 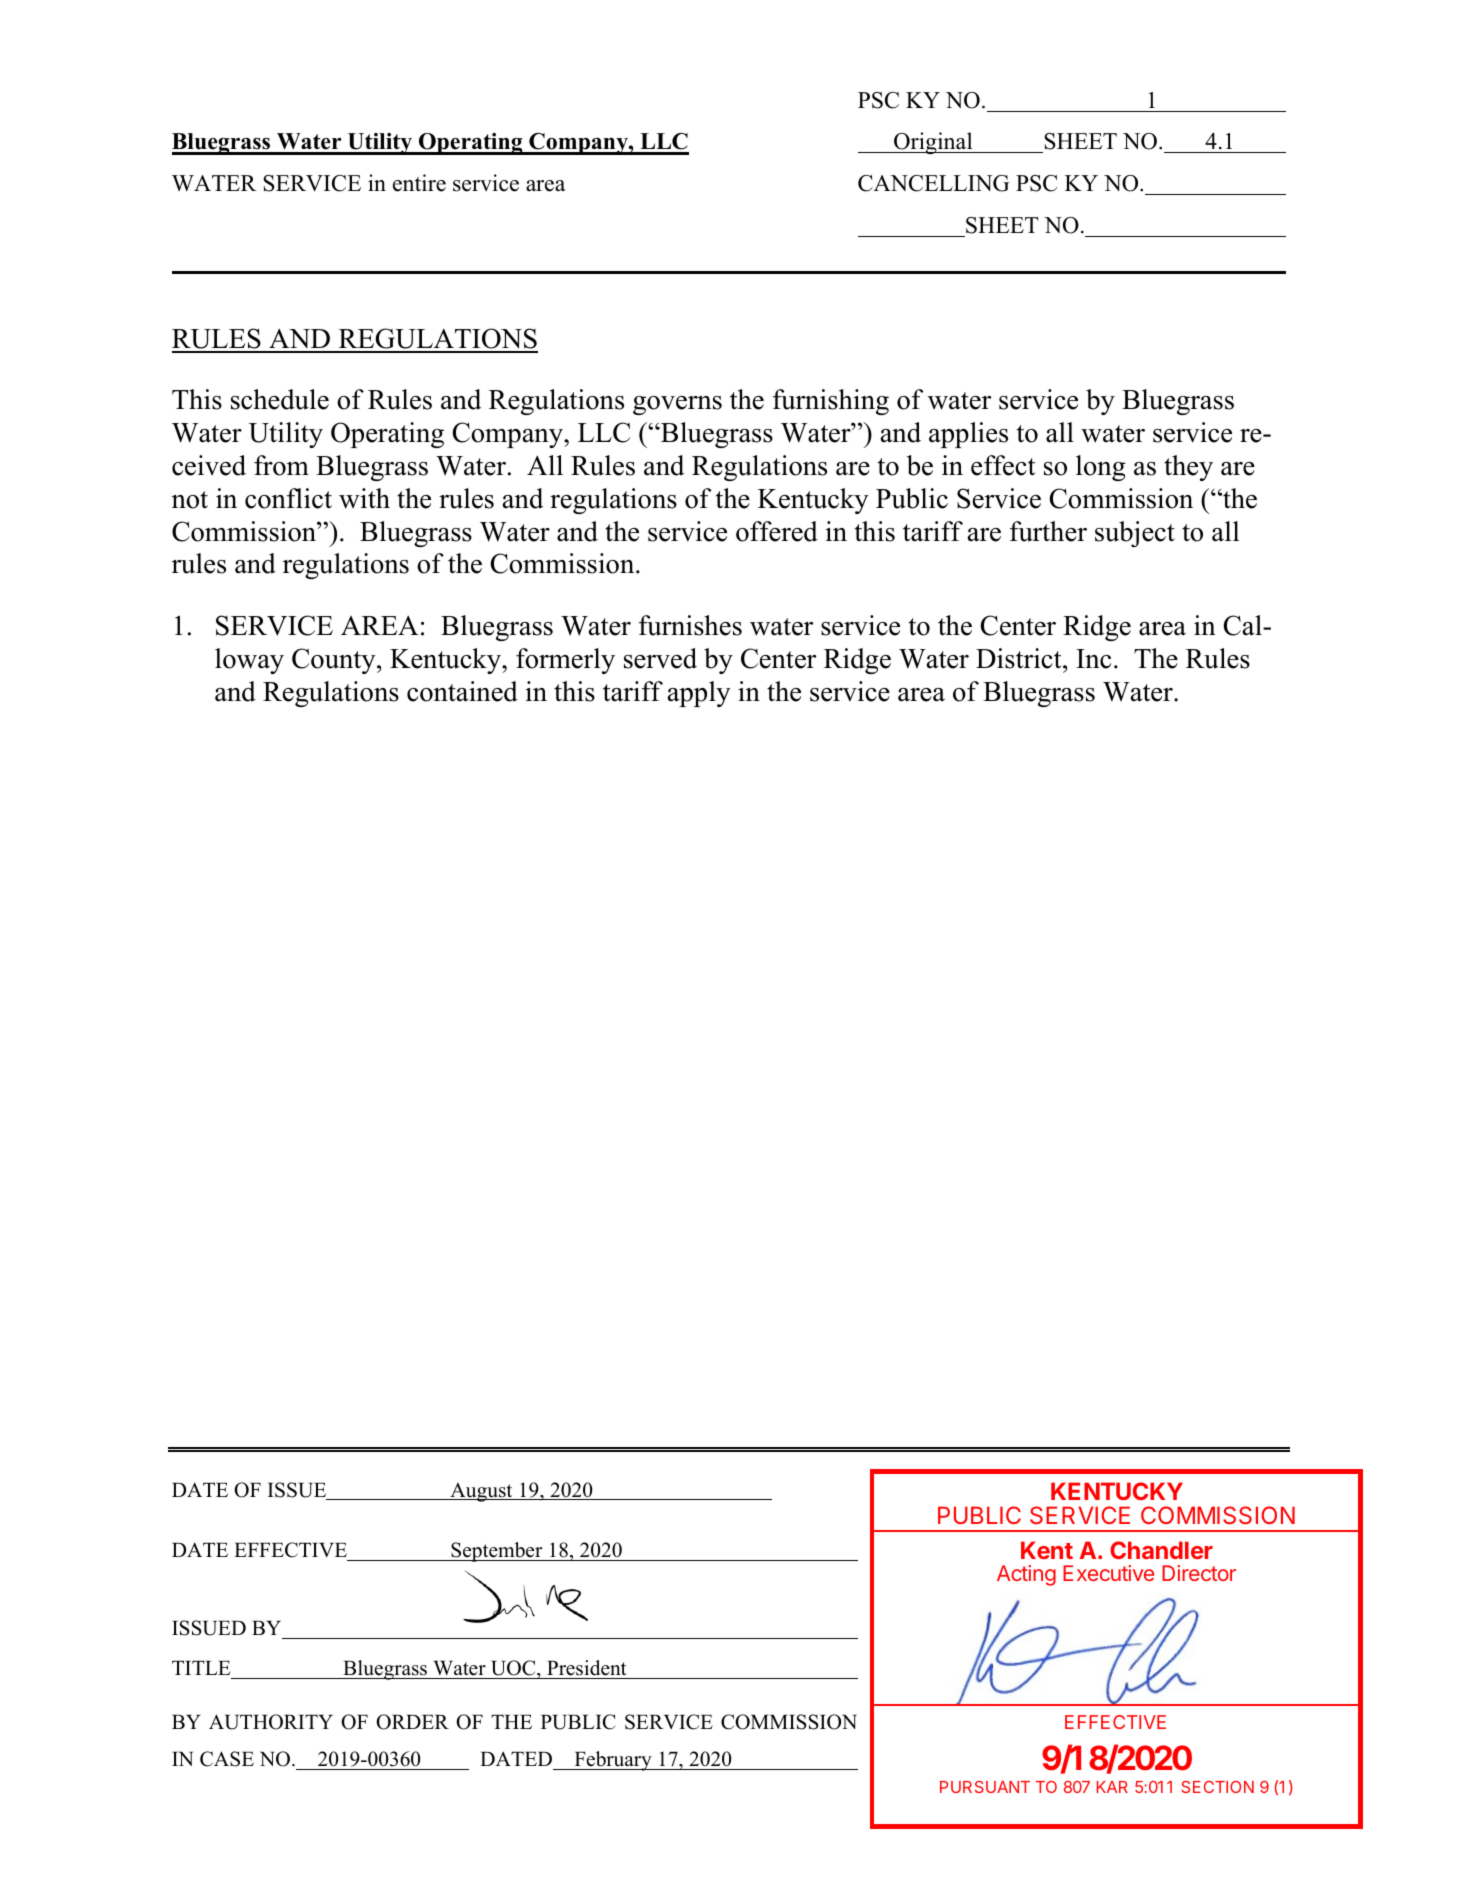 I want to click on AUTHORITY, so click(x=271, y=1722).
